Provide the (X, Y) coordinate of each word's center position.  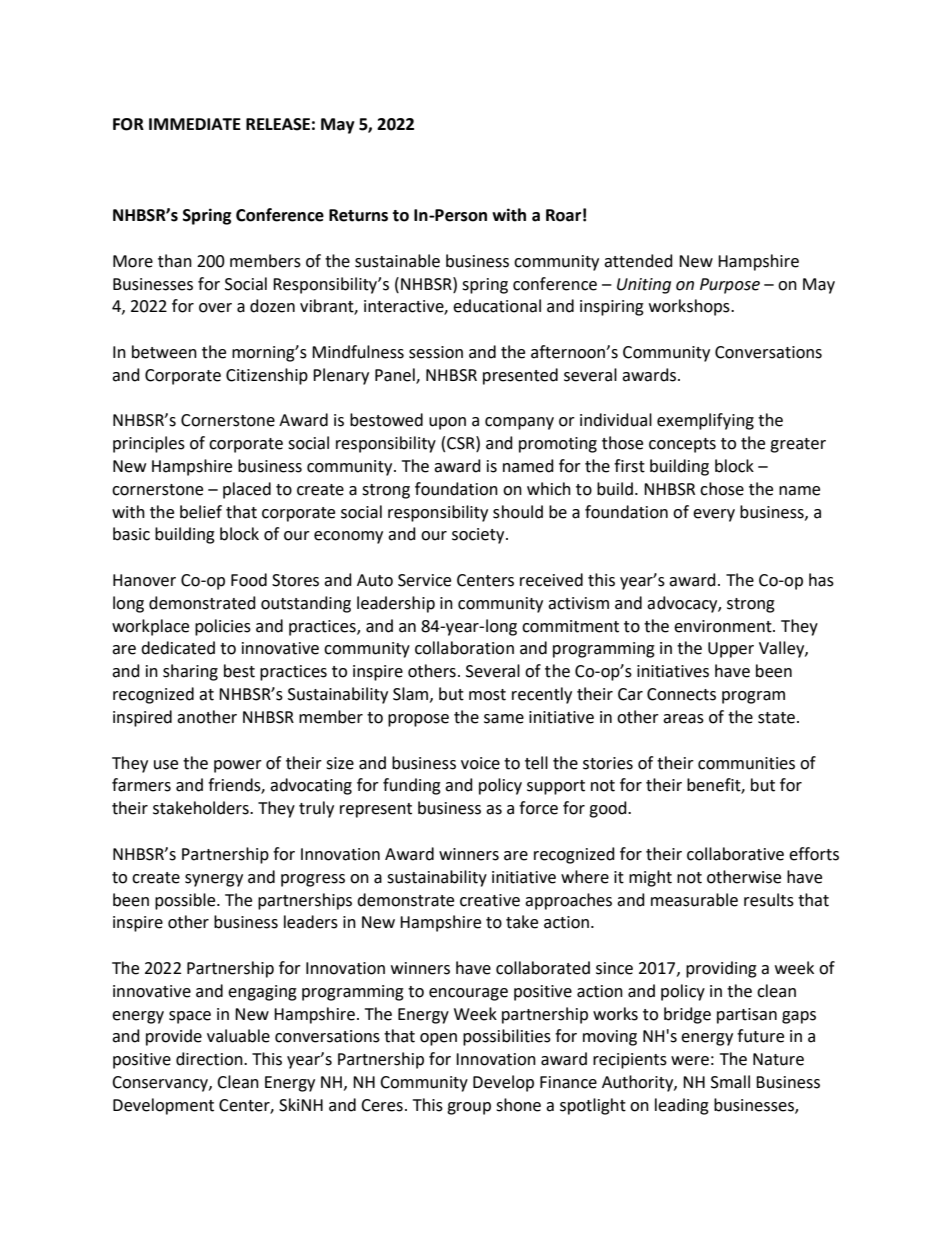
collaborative (735, 854)
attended (638, 261)
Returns (358, 215)
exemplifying (705, 421)
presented (520, 376)
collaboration (464, 648)
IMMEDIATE (195, 124)
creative (490, 900)
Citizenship (267, 376)
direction (210, 1059)
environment (724, 626)
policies (223, 627)
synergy (214, 880)
